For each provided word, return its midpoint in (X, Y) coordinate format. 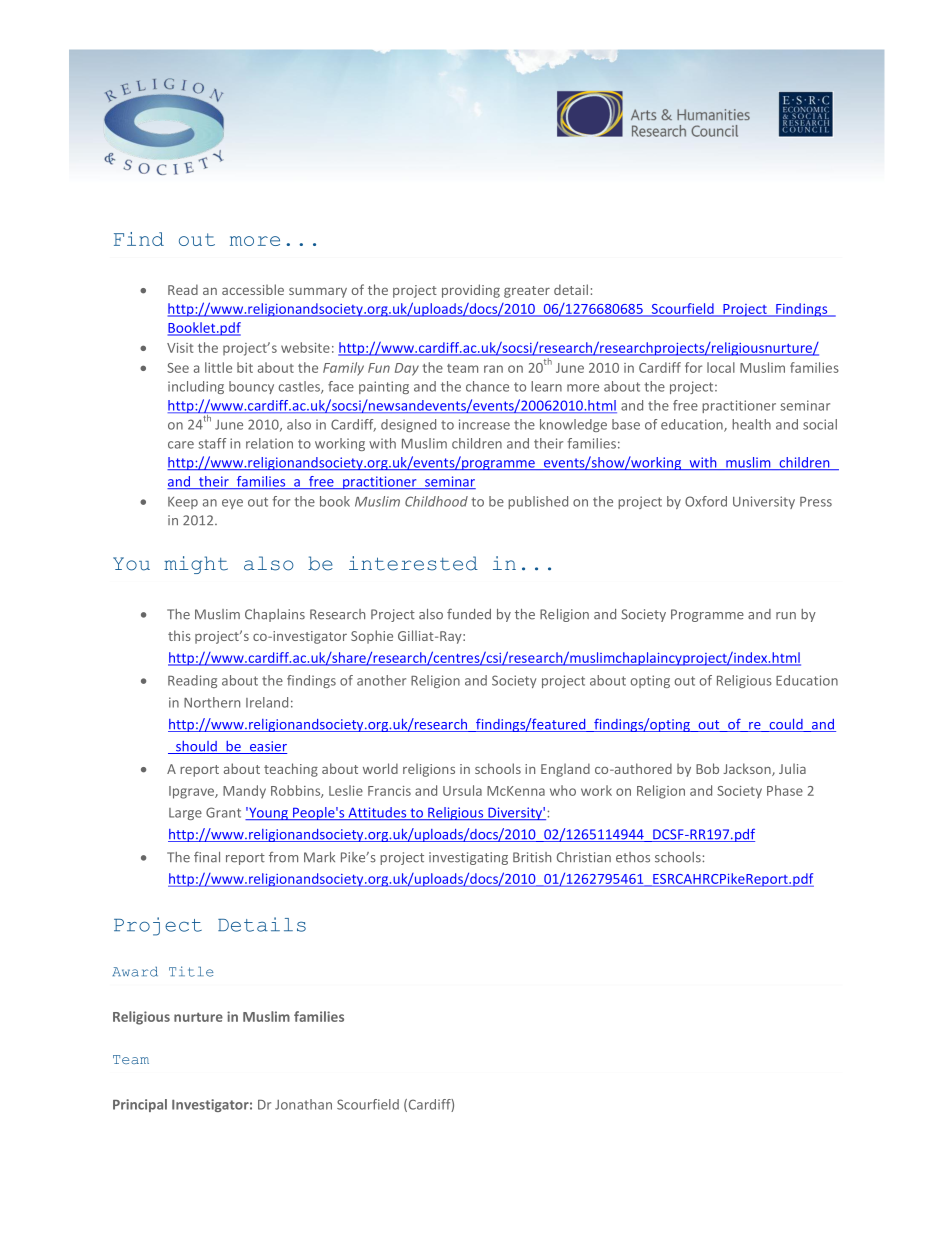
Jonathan (303, 1104)
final (207, 857)
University (764, 502)
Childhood (436, 501)
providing (471, 291)
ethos (633, 857)
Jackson (748, 769)
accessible (253, 289)
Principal (140, 1105)
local (721, 367)
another (381, 680)
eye (232, 504)
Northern (212, 702)
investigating (468, 858)
